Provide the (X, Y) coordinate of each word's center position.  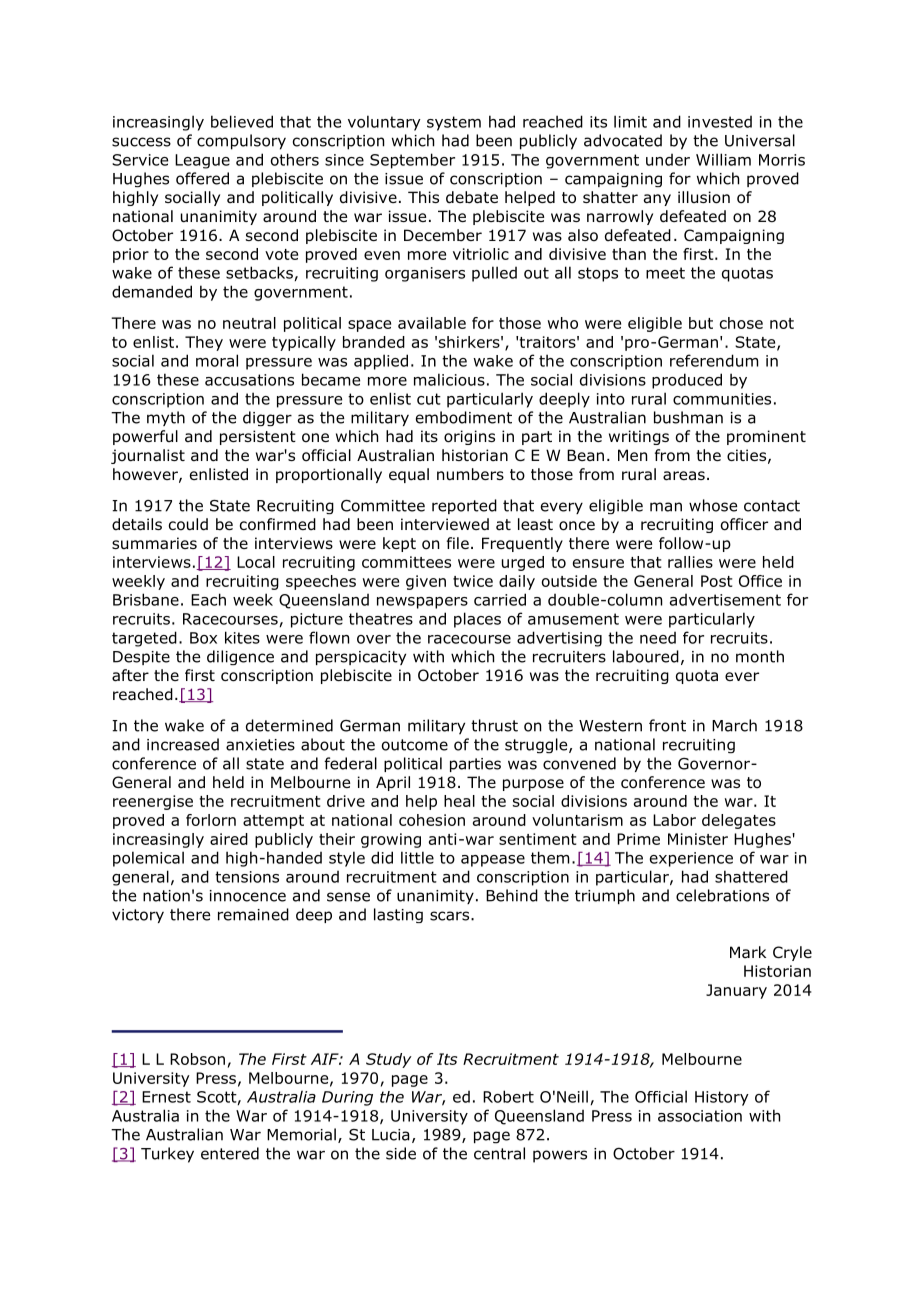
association (700, 1116)
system (454, 123)
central (499, 1153)
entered (230, 1153)
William (723, 159)
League (202, 161)
